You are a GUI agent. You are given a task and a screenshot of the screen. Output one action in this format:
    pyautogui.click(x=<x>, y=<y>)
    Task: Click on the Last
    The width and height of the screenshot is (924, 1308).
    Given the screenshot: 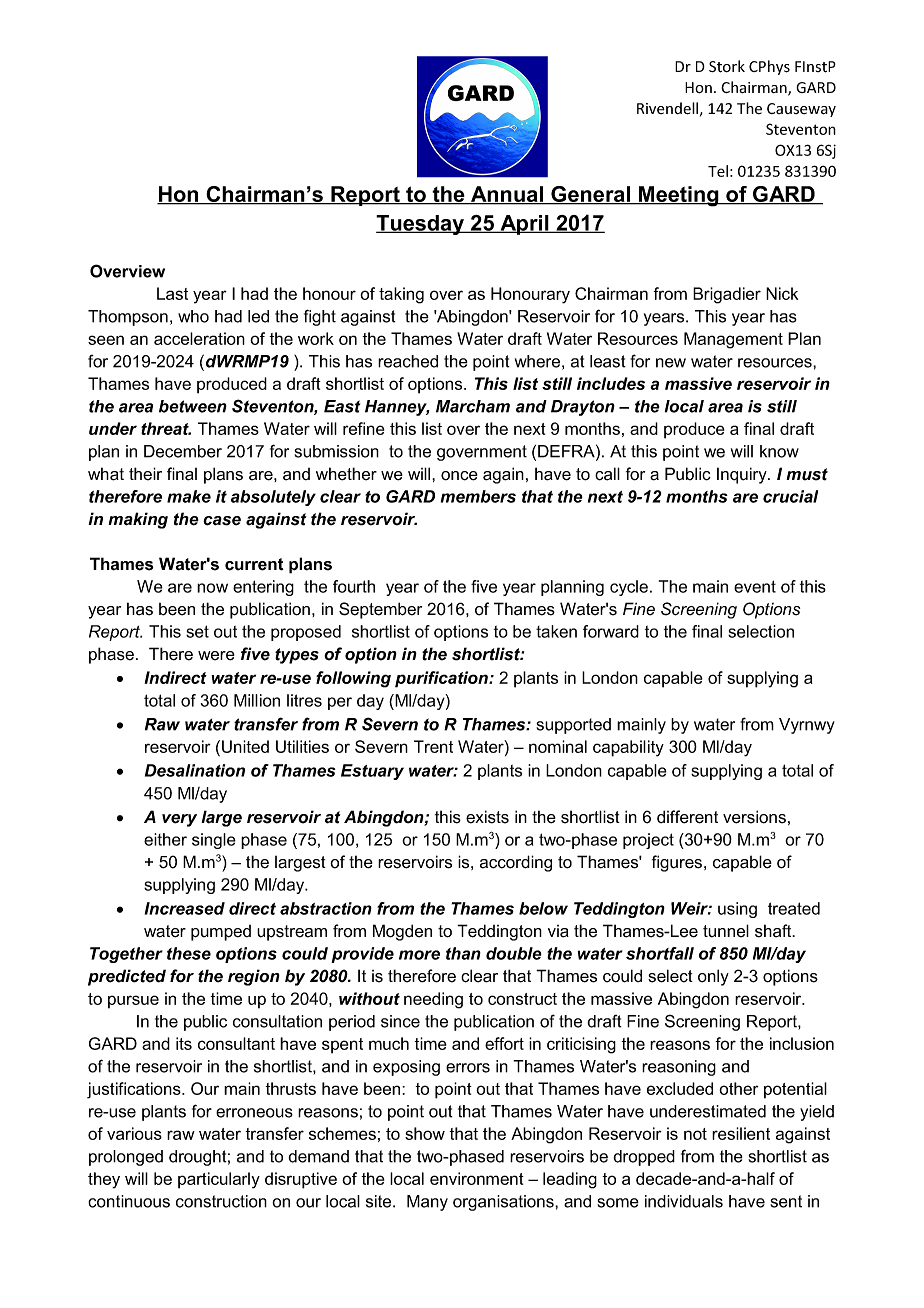 What is the action you would take?
    pyautogui.click(x=172, y=293)
